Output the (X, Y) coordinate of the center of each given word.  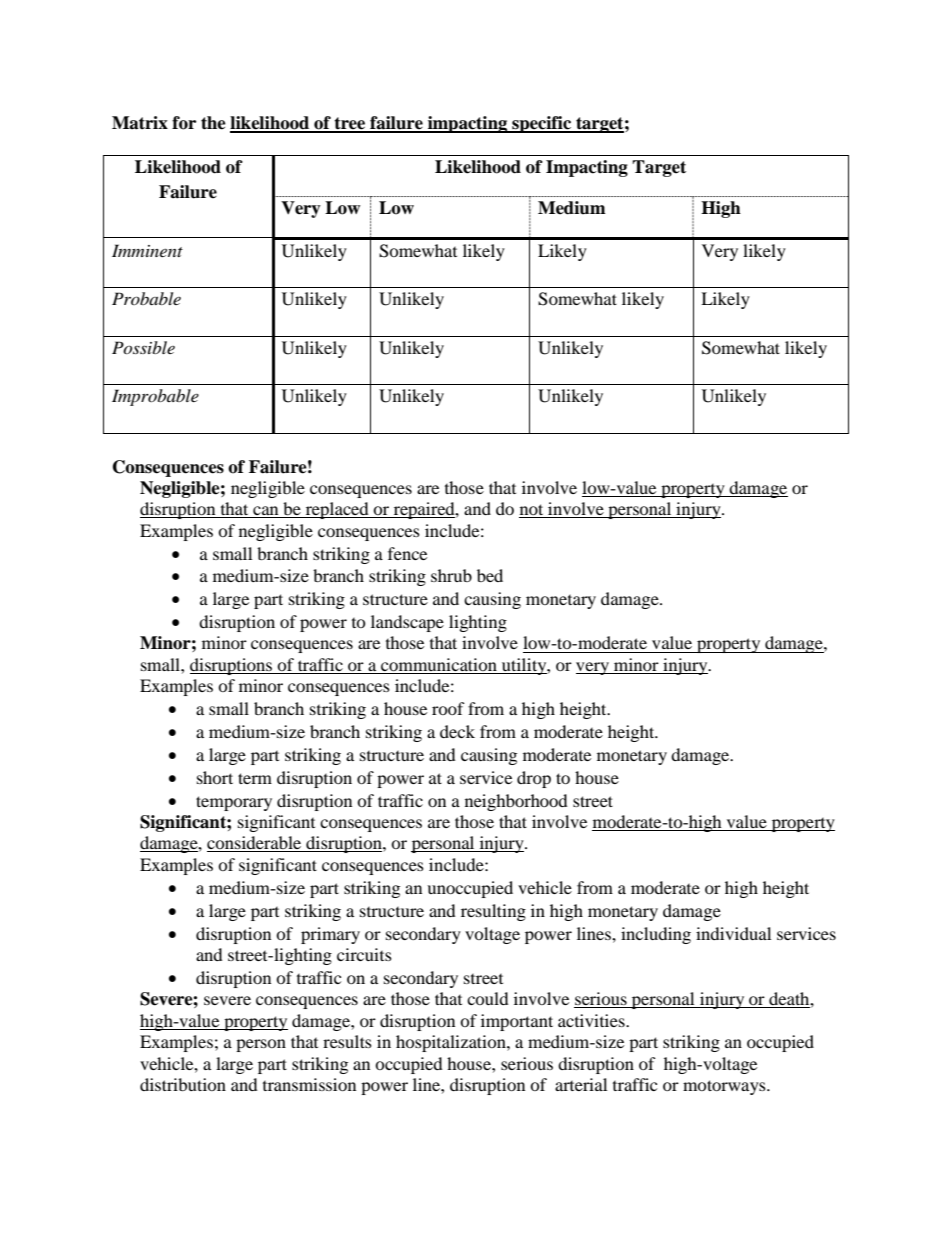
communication (439, 666)
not (532, 511)
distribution (183, 1084)
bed (490, 575)
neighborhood (516, 802)
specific (542, 124)
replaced (337, 510)
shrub (451, 575)
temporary (234, 803)
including (656, 935)
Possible (143, 347)
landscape (407, 623)
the (213, 123)
